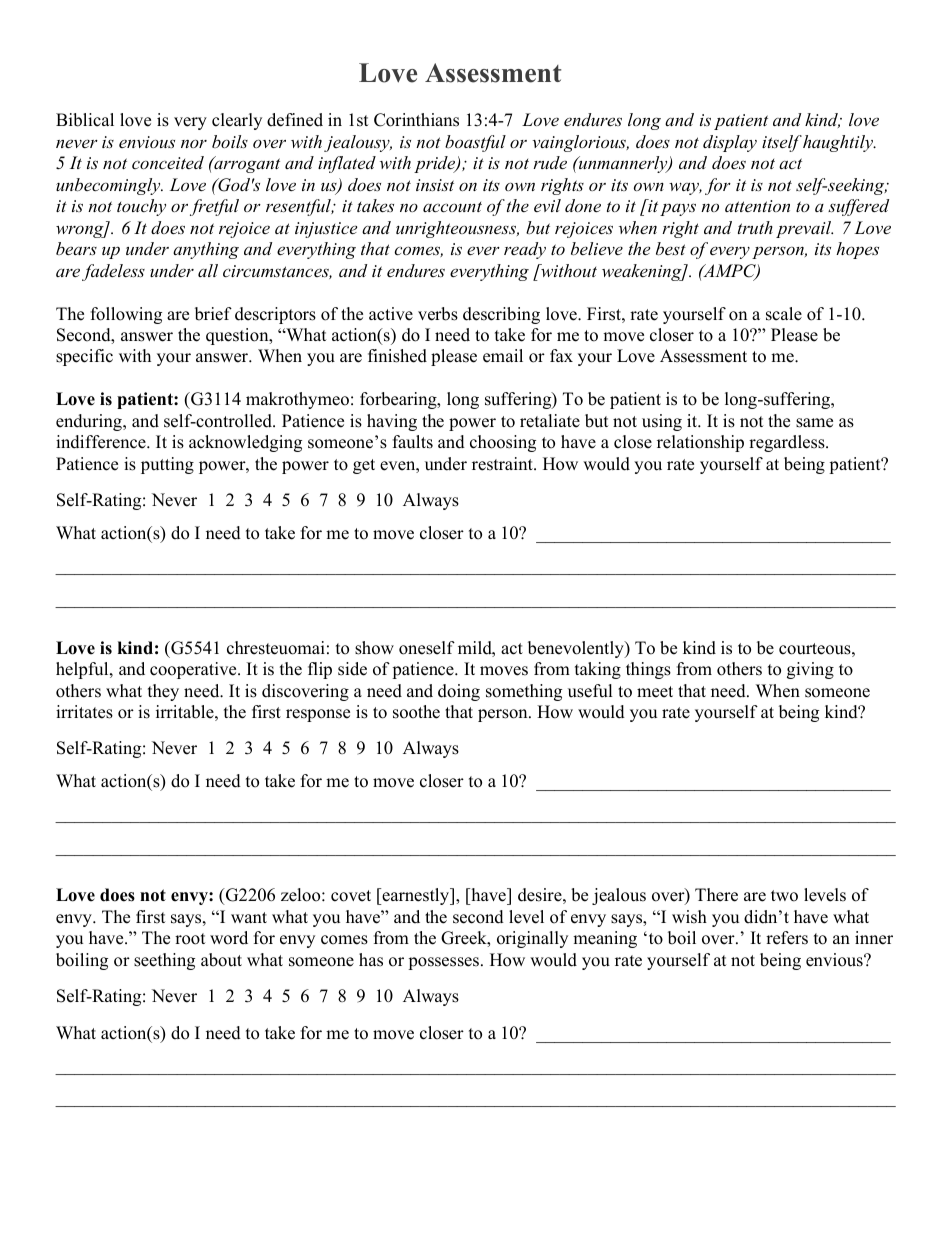 This document has height=1233, width=952. I want to click on doing, so click(459, 692).
